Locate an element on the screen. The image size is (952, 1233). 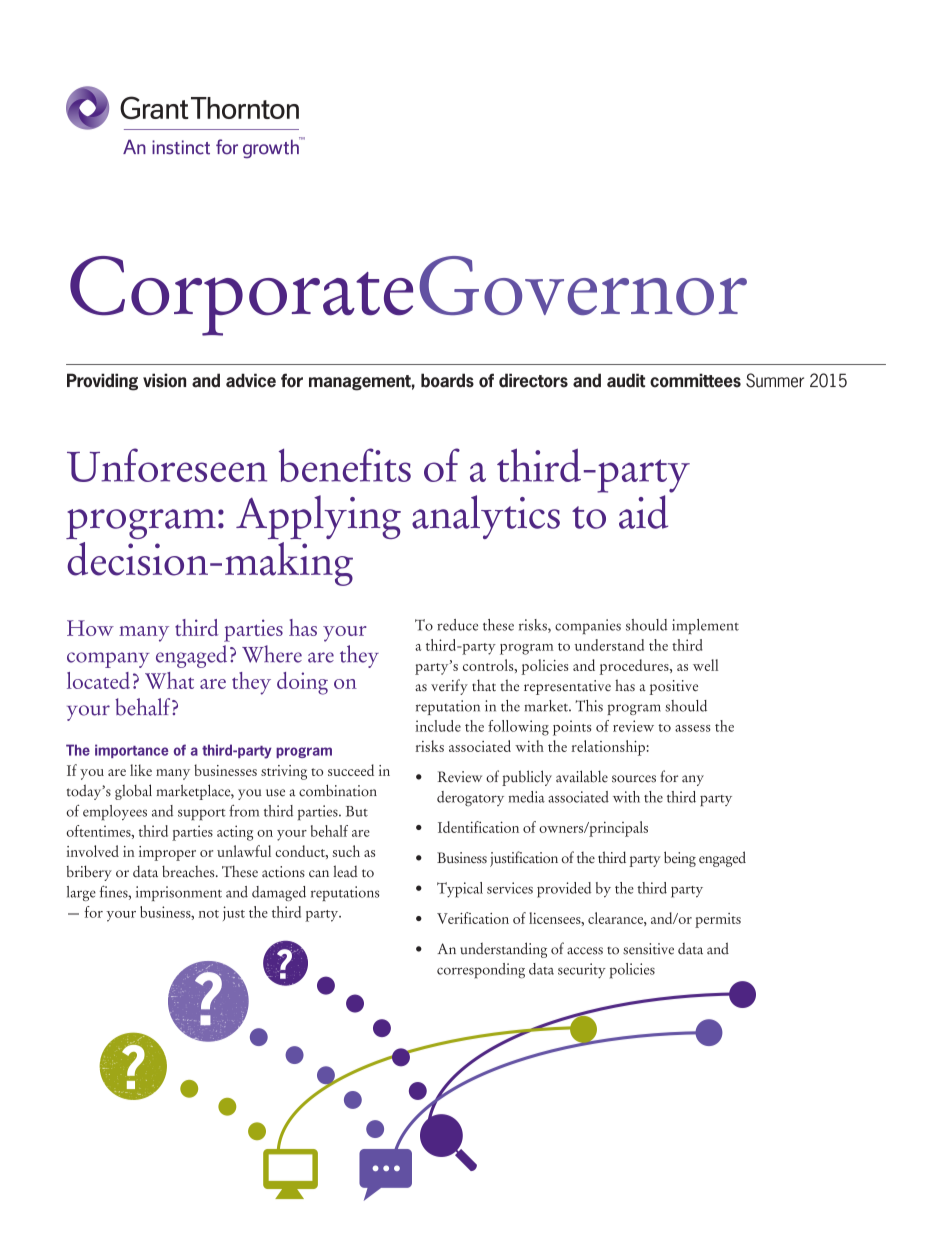
verify is located at coordinates (449, 687).
